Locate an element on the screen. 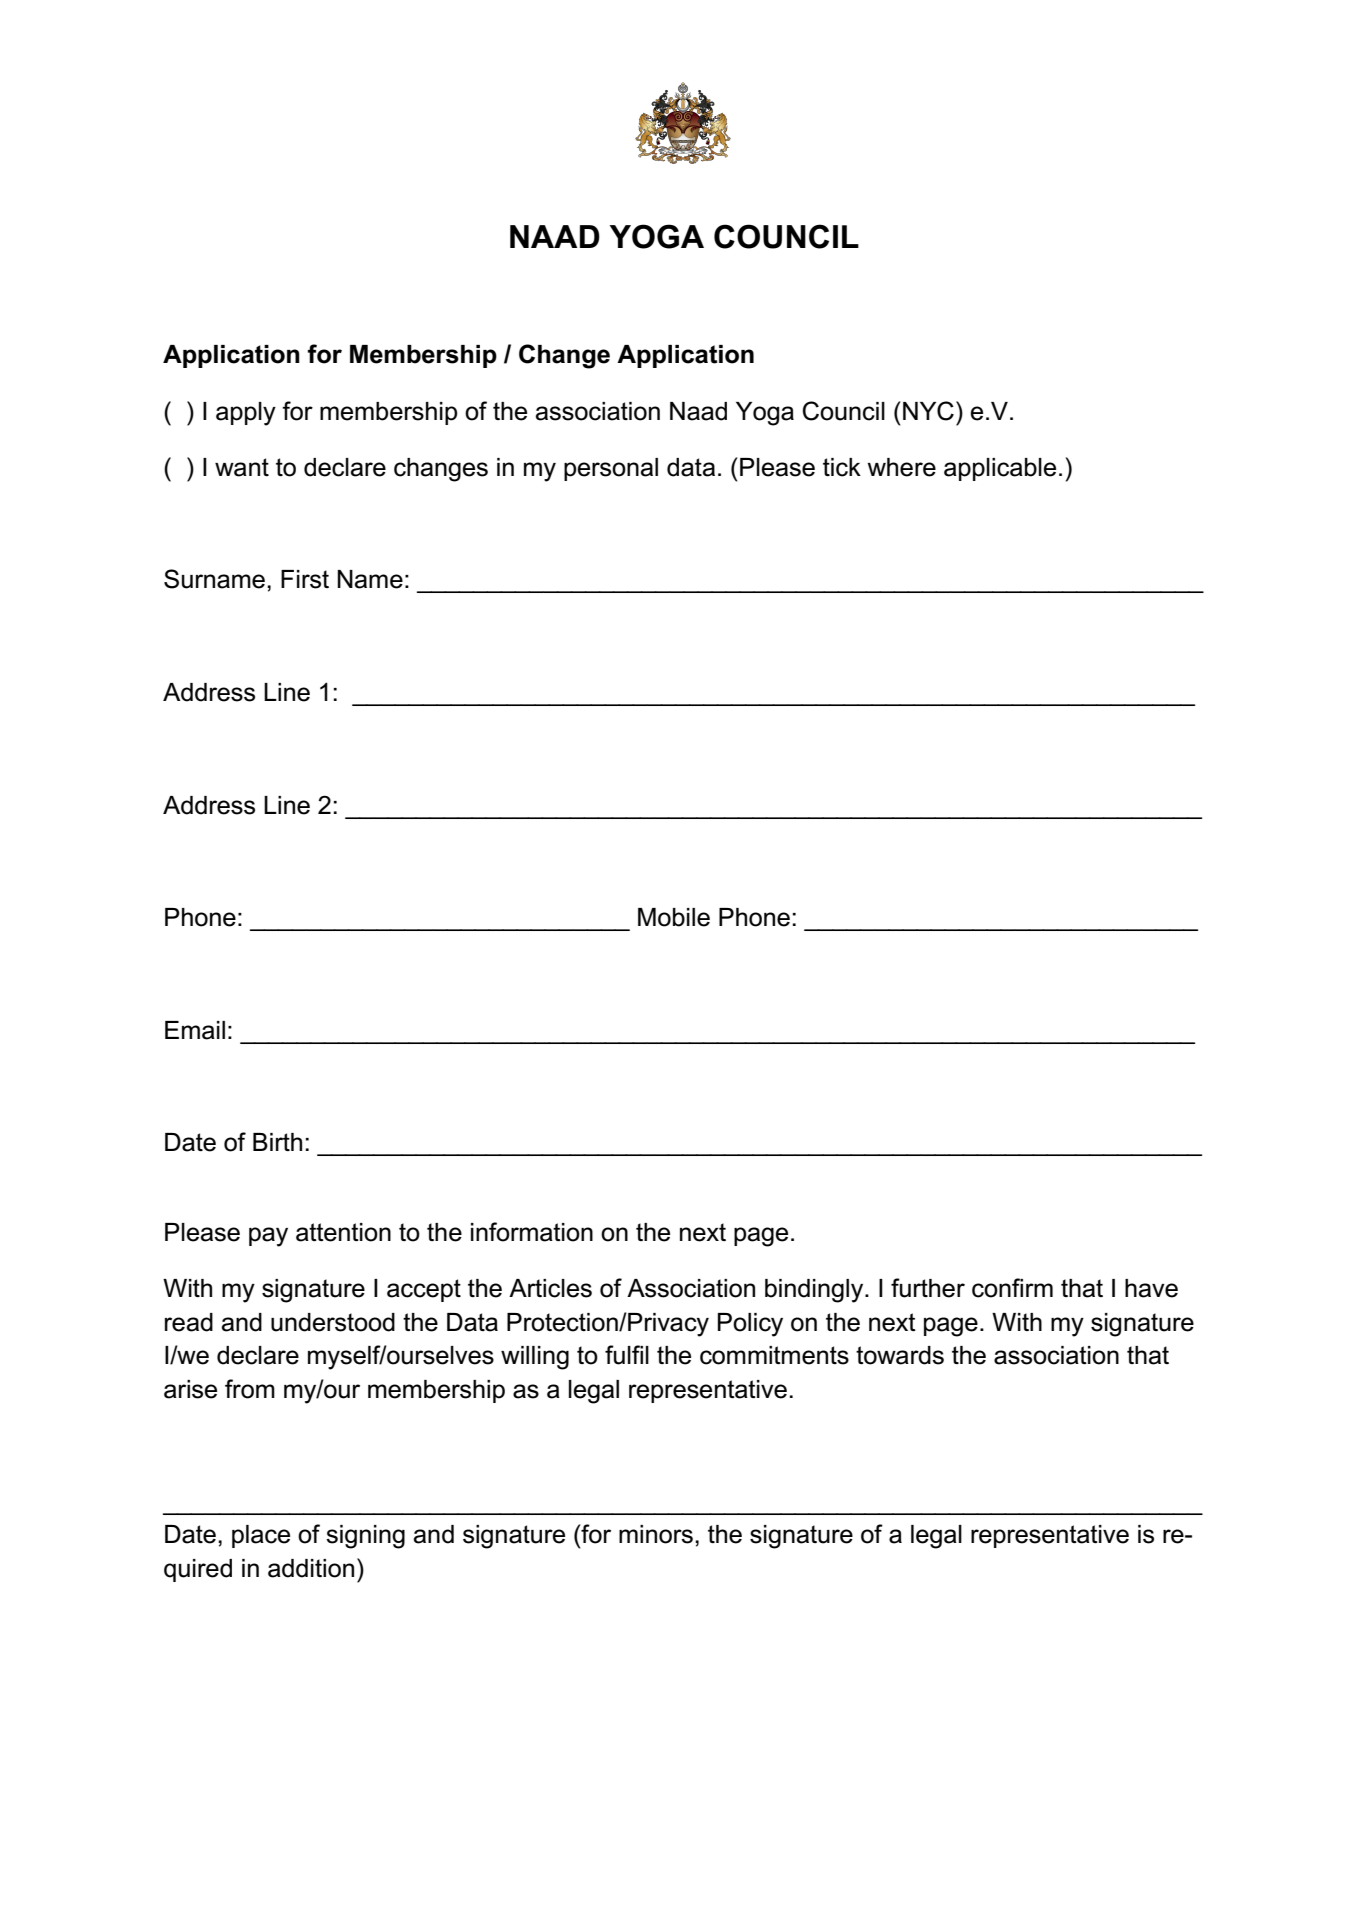  confirm is located at coordinates (1012, 1288).
